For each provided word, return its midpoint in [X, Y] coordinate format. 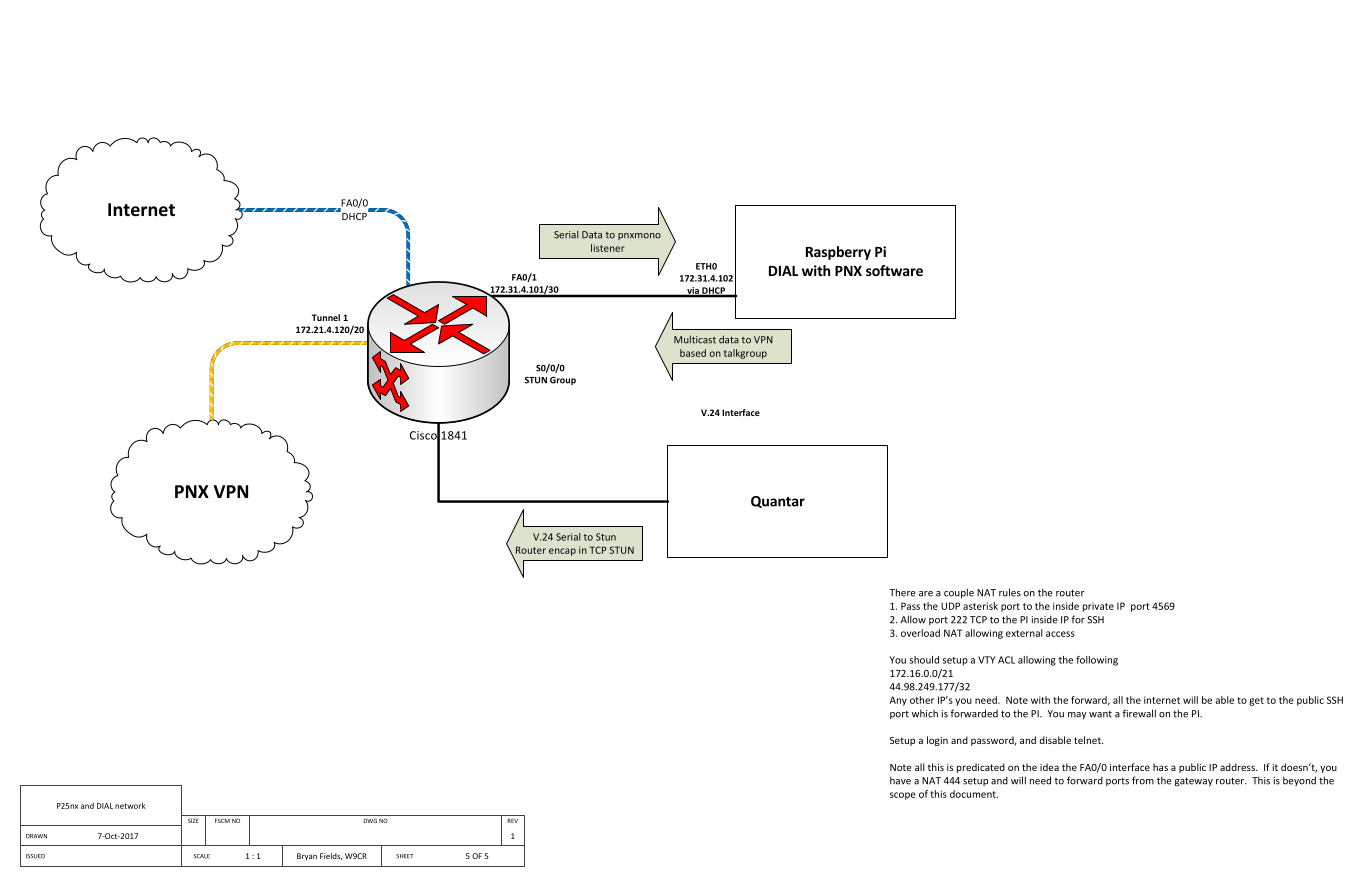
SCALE [202, 856]
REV [513, 820]
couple [959, 593]
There [902, 592]
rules [1010, 592]
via [693, 291]
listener [607, 248]
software [894, 270]
